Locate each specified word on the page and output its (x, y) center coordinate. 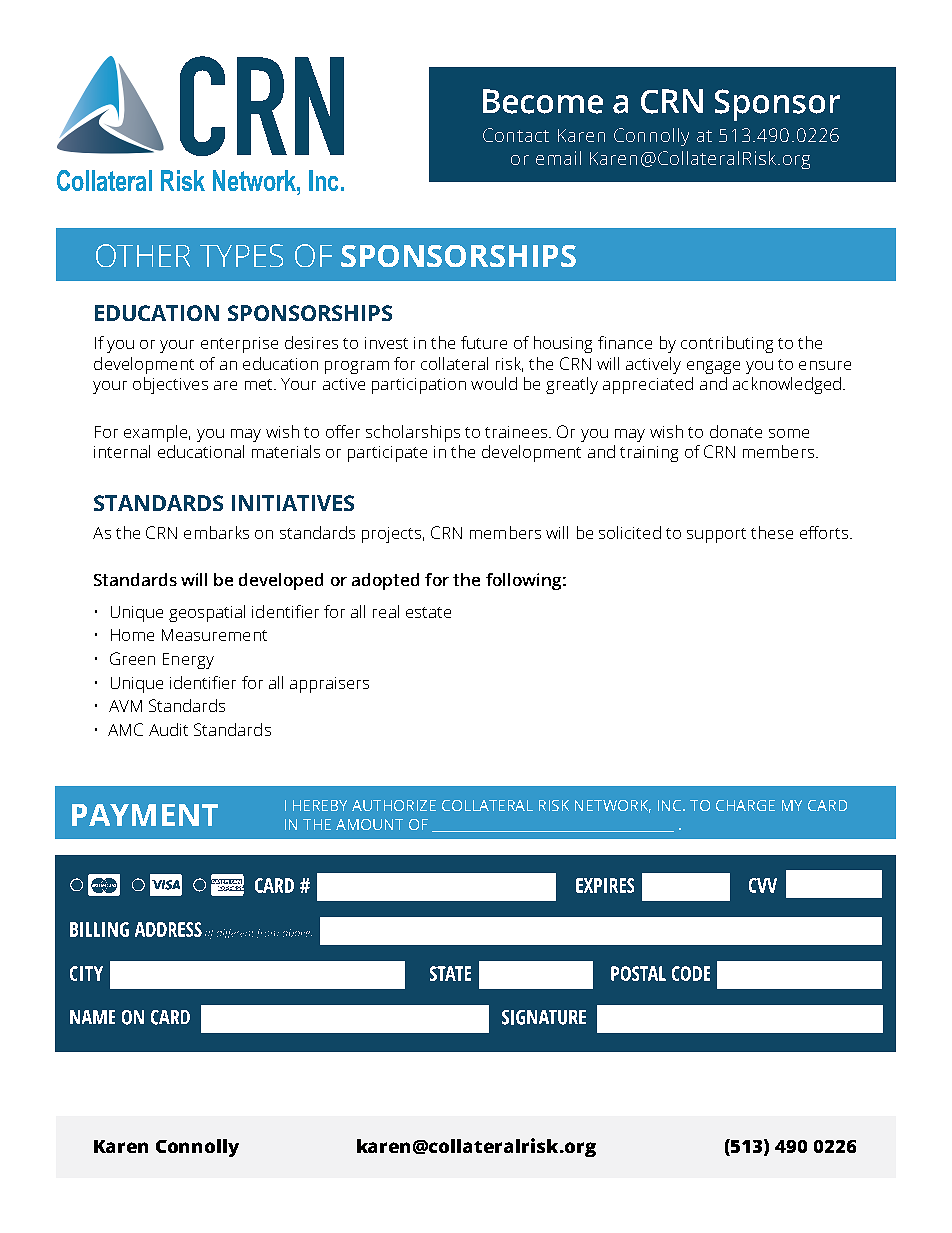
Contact (516, 135)
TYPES (241, 255)
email (558, 158)
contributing (727, 344)
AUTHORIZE (394, 805)
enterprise (239, 345)
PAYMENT (145, 815)
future (484, 342)
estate (428, 612)
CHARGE (745, 805)
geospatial (207, 613)
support (716, 535)
